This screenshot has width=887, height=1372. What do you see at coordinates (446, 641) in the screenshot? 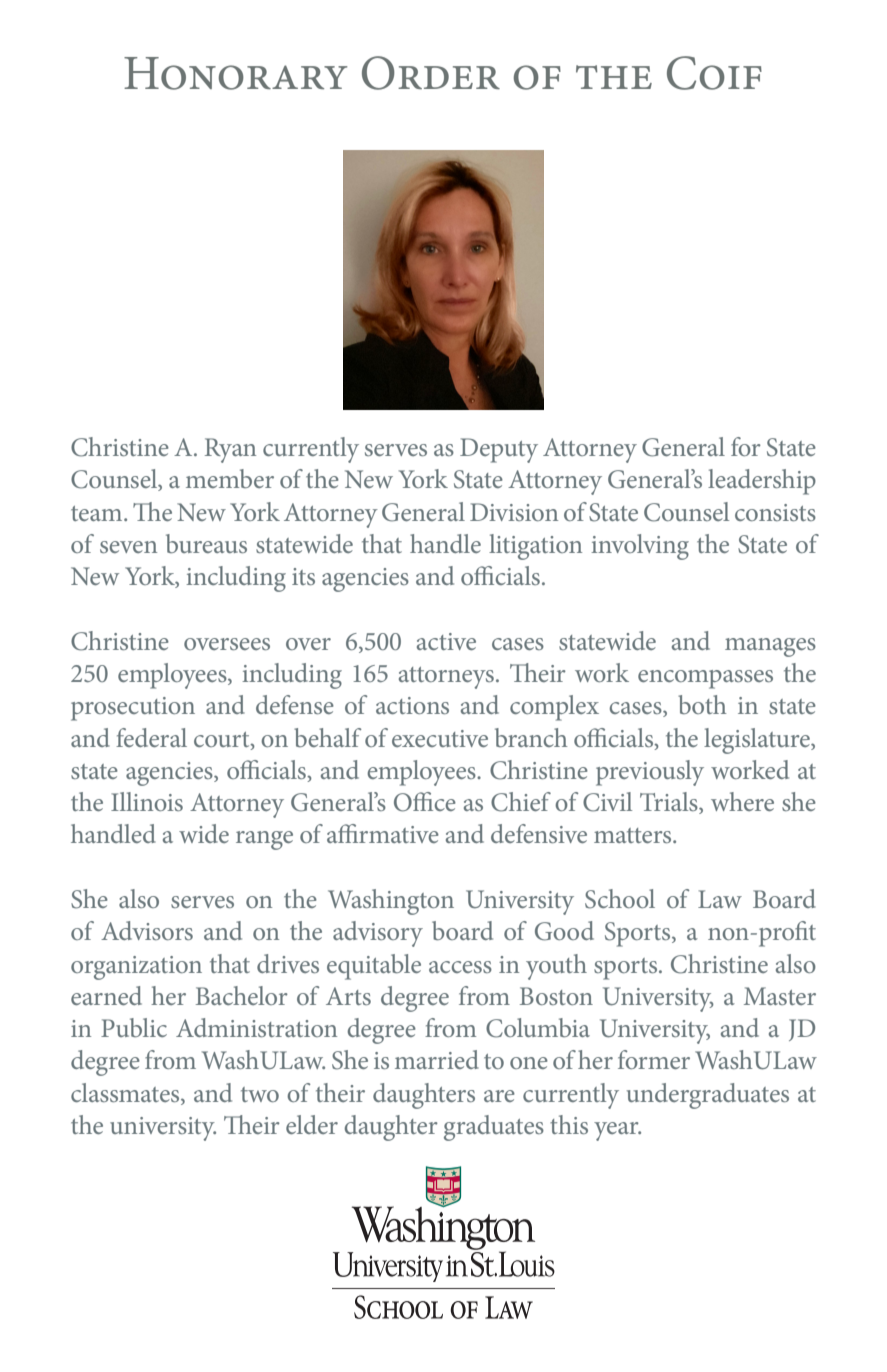
I see `active` at bounding box center [446, 641].
